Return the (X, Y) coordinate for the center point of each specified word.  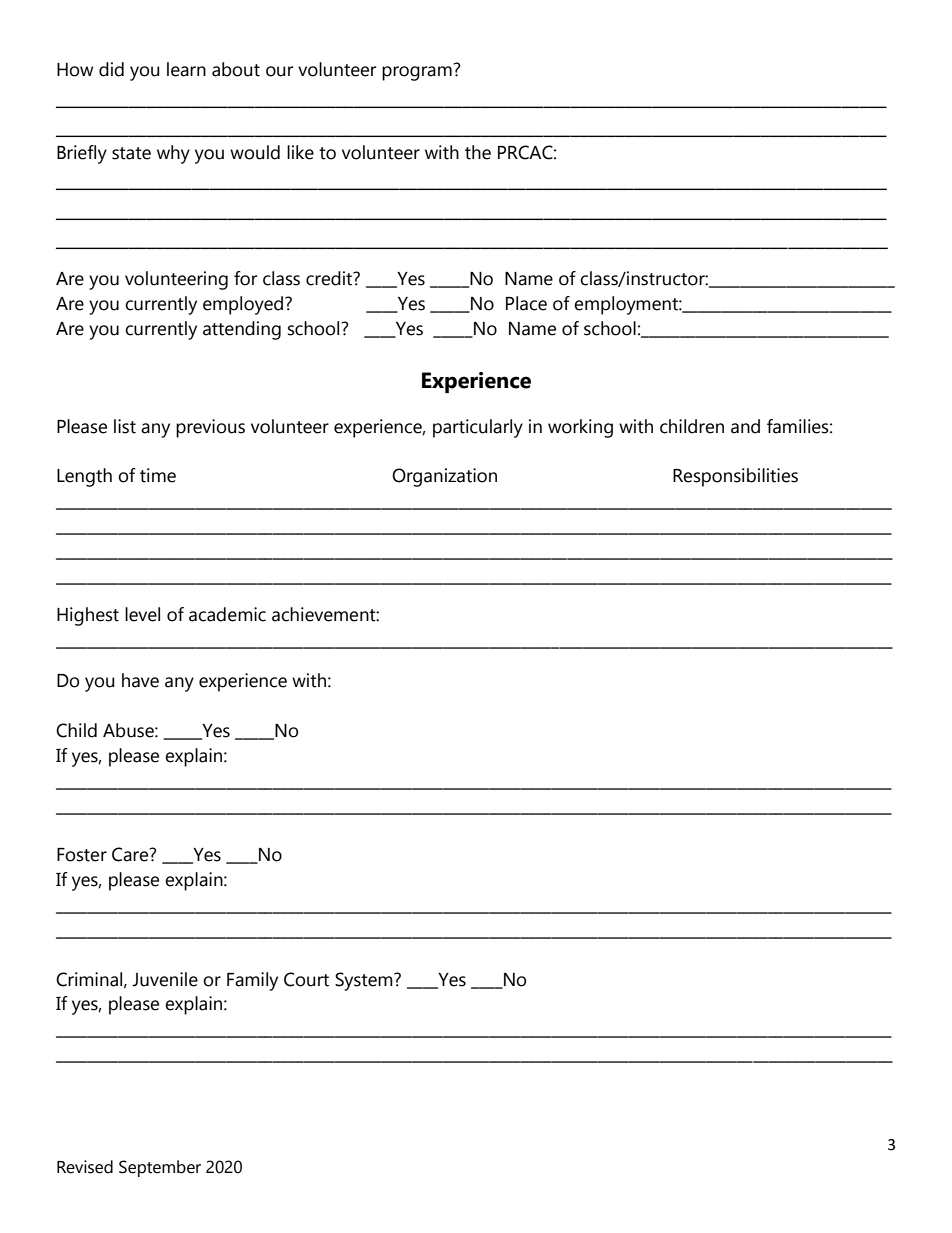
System (365, 981)
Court (306, 979)
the (478, 152)
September (160, 1168)
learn (186, 69)
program (417, 73)
